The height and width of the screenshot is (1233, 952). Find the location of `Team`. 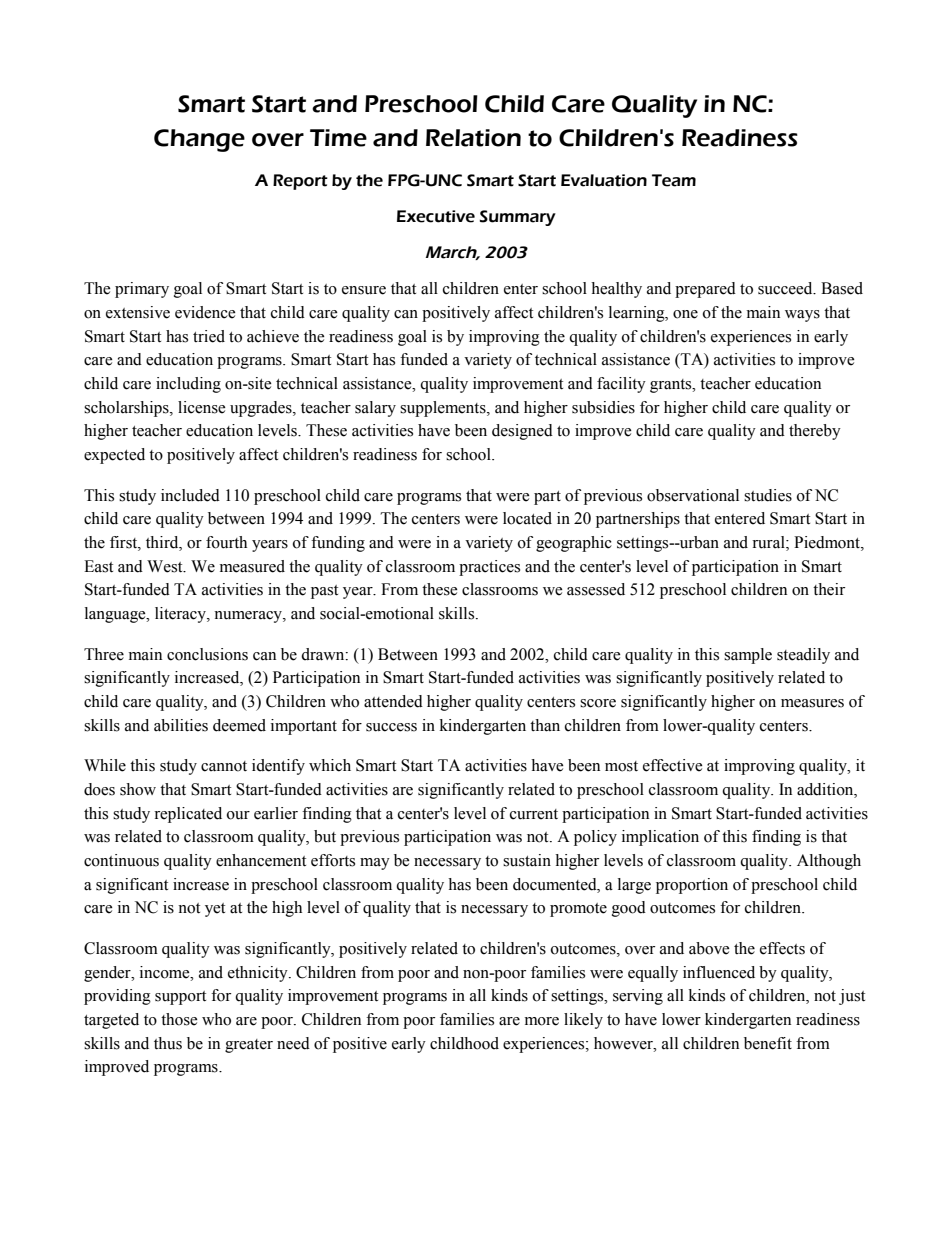

Team is located at coordinates (674, 180).
